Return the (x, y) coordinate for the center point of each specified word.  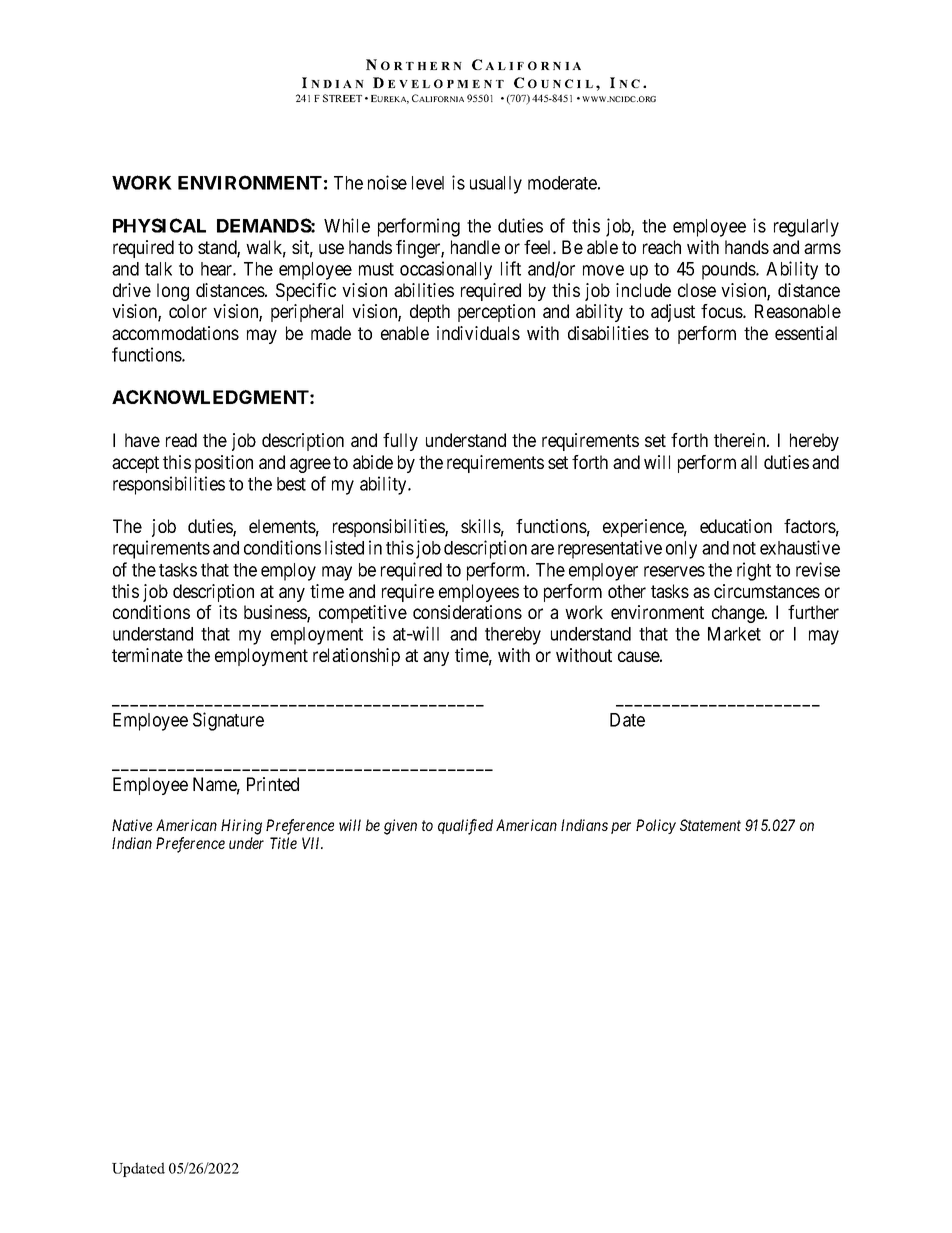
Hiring (241, 827)
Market (734, 634)
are (542, 549)
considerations (467, 612)
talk (158, 269)
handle (475, 247)
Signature (228, 721)
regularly (806, 228)
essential (806, 333)
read (181, 440)
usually (496, 185)
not (744, 548)
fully (400, 442)
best (291, 484)
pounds (729, 271)
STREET (342, 98)
